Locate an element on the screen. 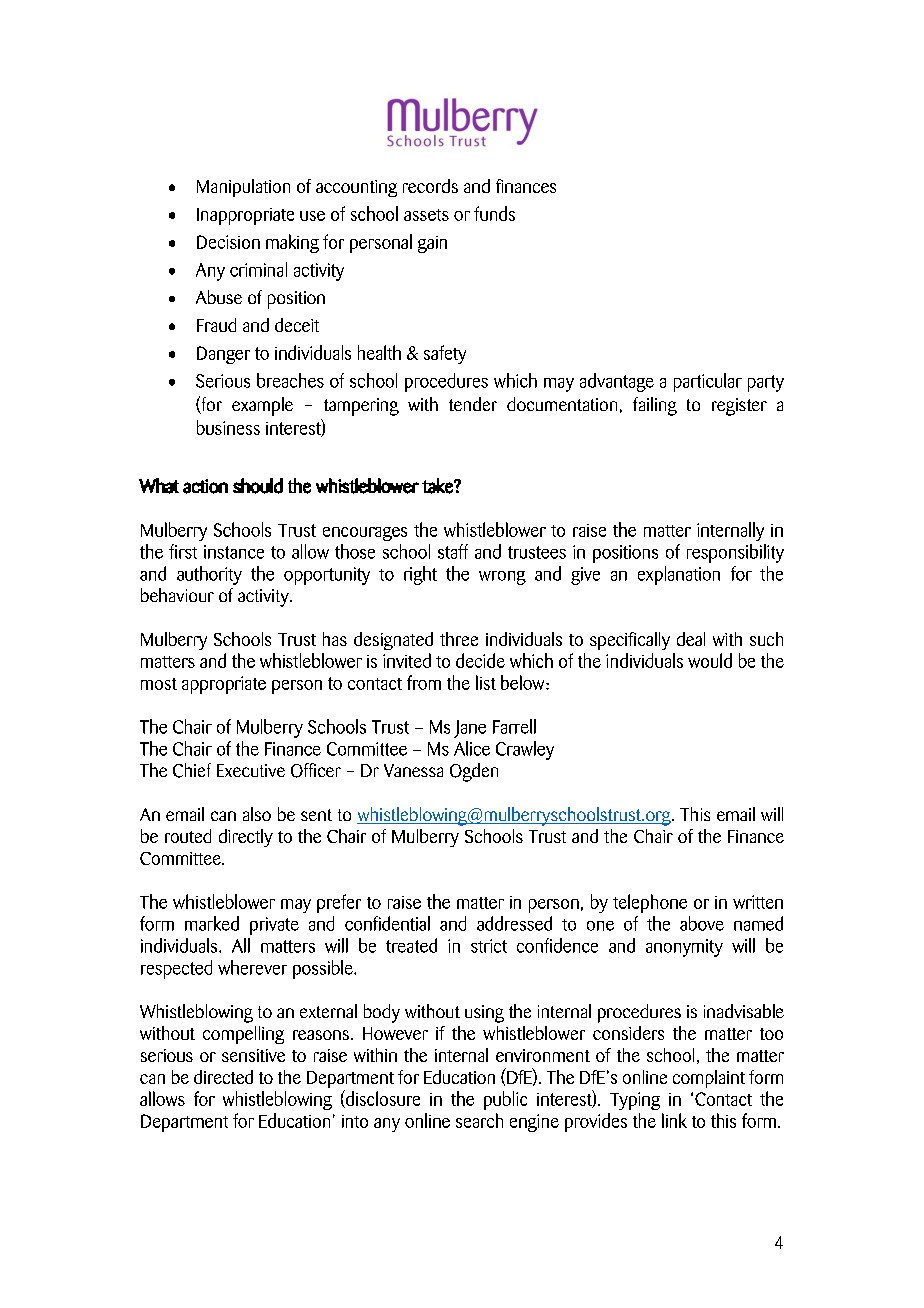 The image size is (924, 1308). search is located at coordinates (479, 1120).
